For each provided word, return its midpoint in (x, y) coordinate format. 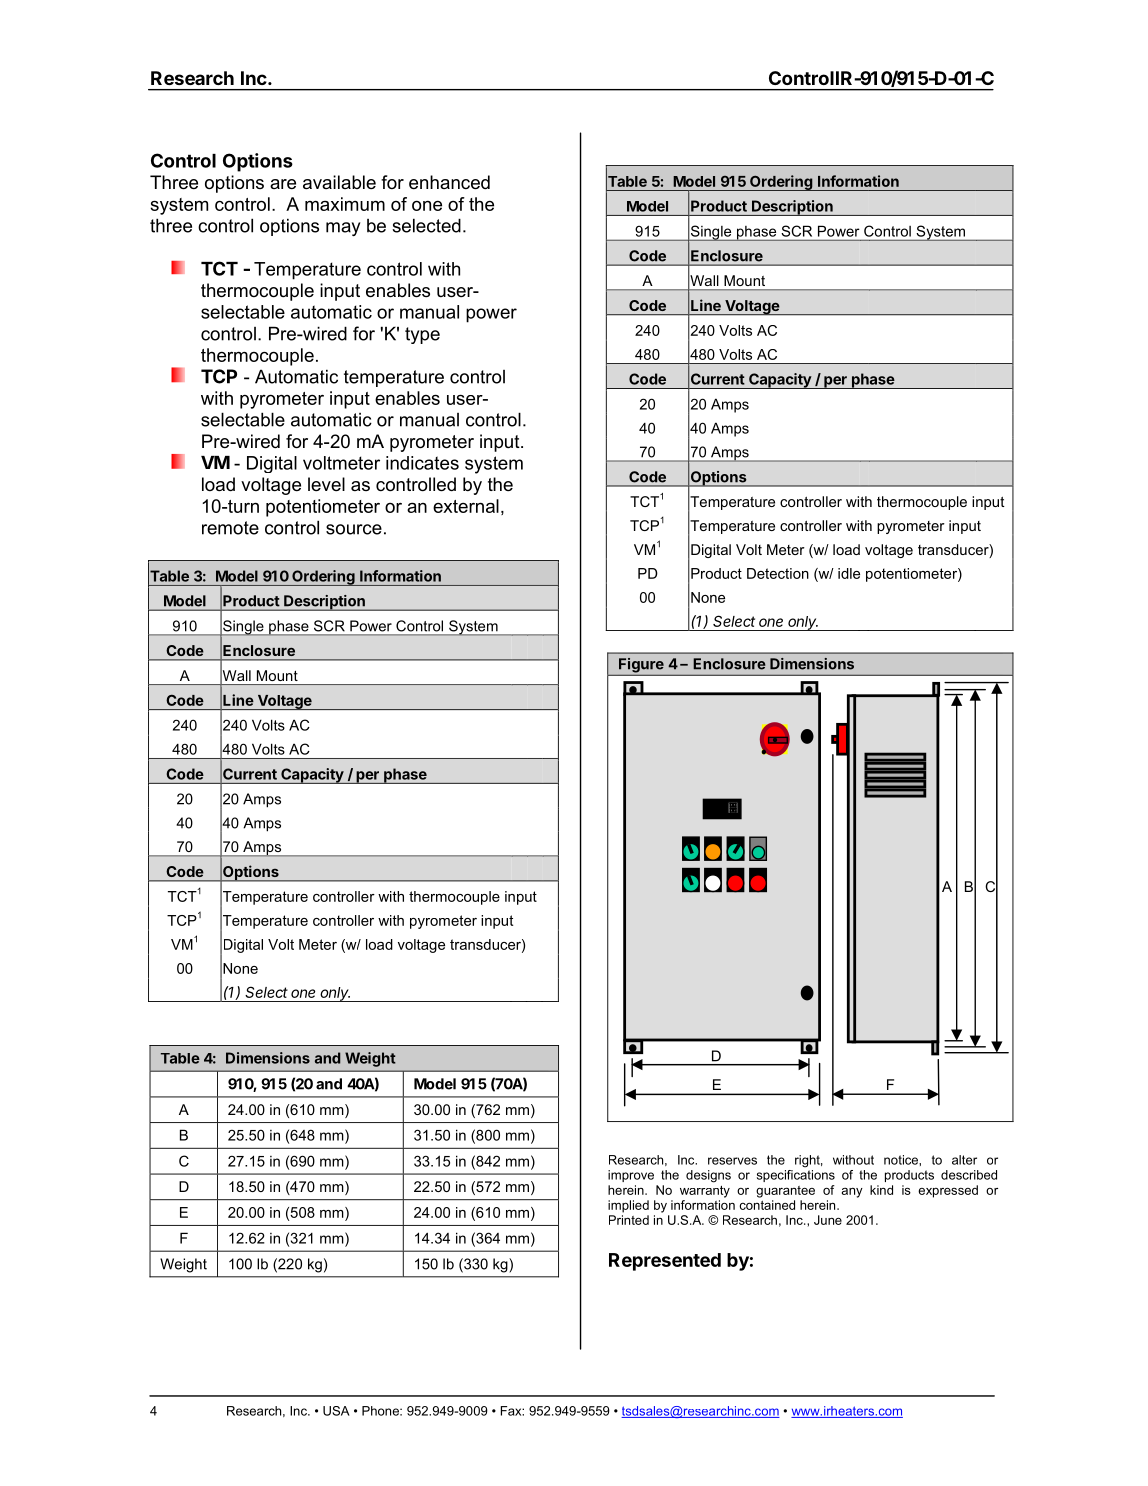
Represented (665, 1262)
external (466, 506)
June (828, 1220)
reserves (732, 1161)
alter (964, 1160)
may (343, 229)
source (354, 529)
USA (336, 1411)
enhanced (449, 182)
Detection (778, 573)
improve (631, 1176)
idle (849, 573)
